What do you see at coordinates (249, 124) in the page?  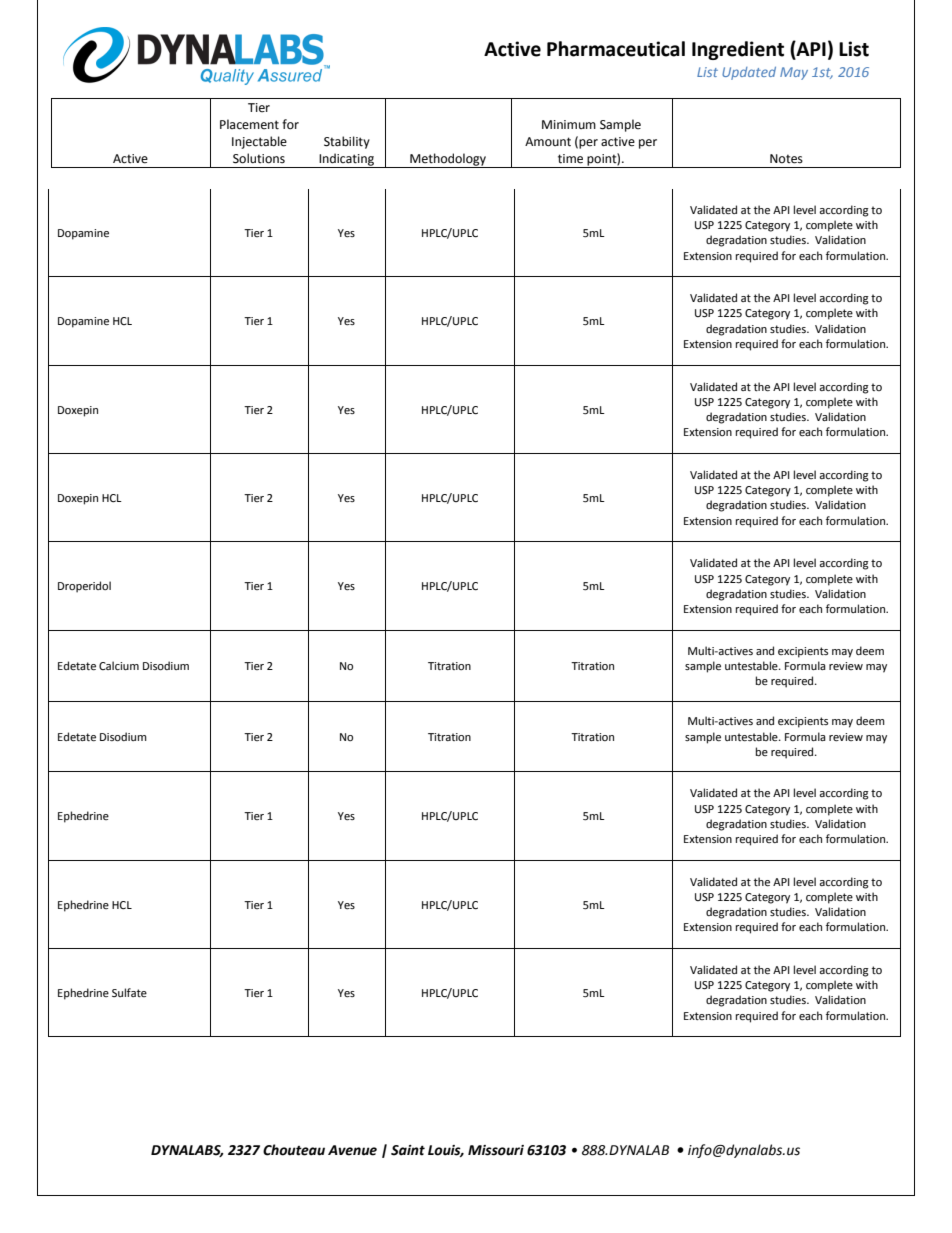 I see `Placement` at bounding box center [249, 124].
